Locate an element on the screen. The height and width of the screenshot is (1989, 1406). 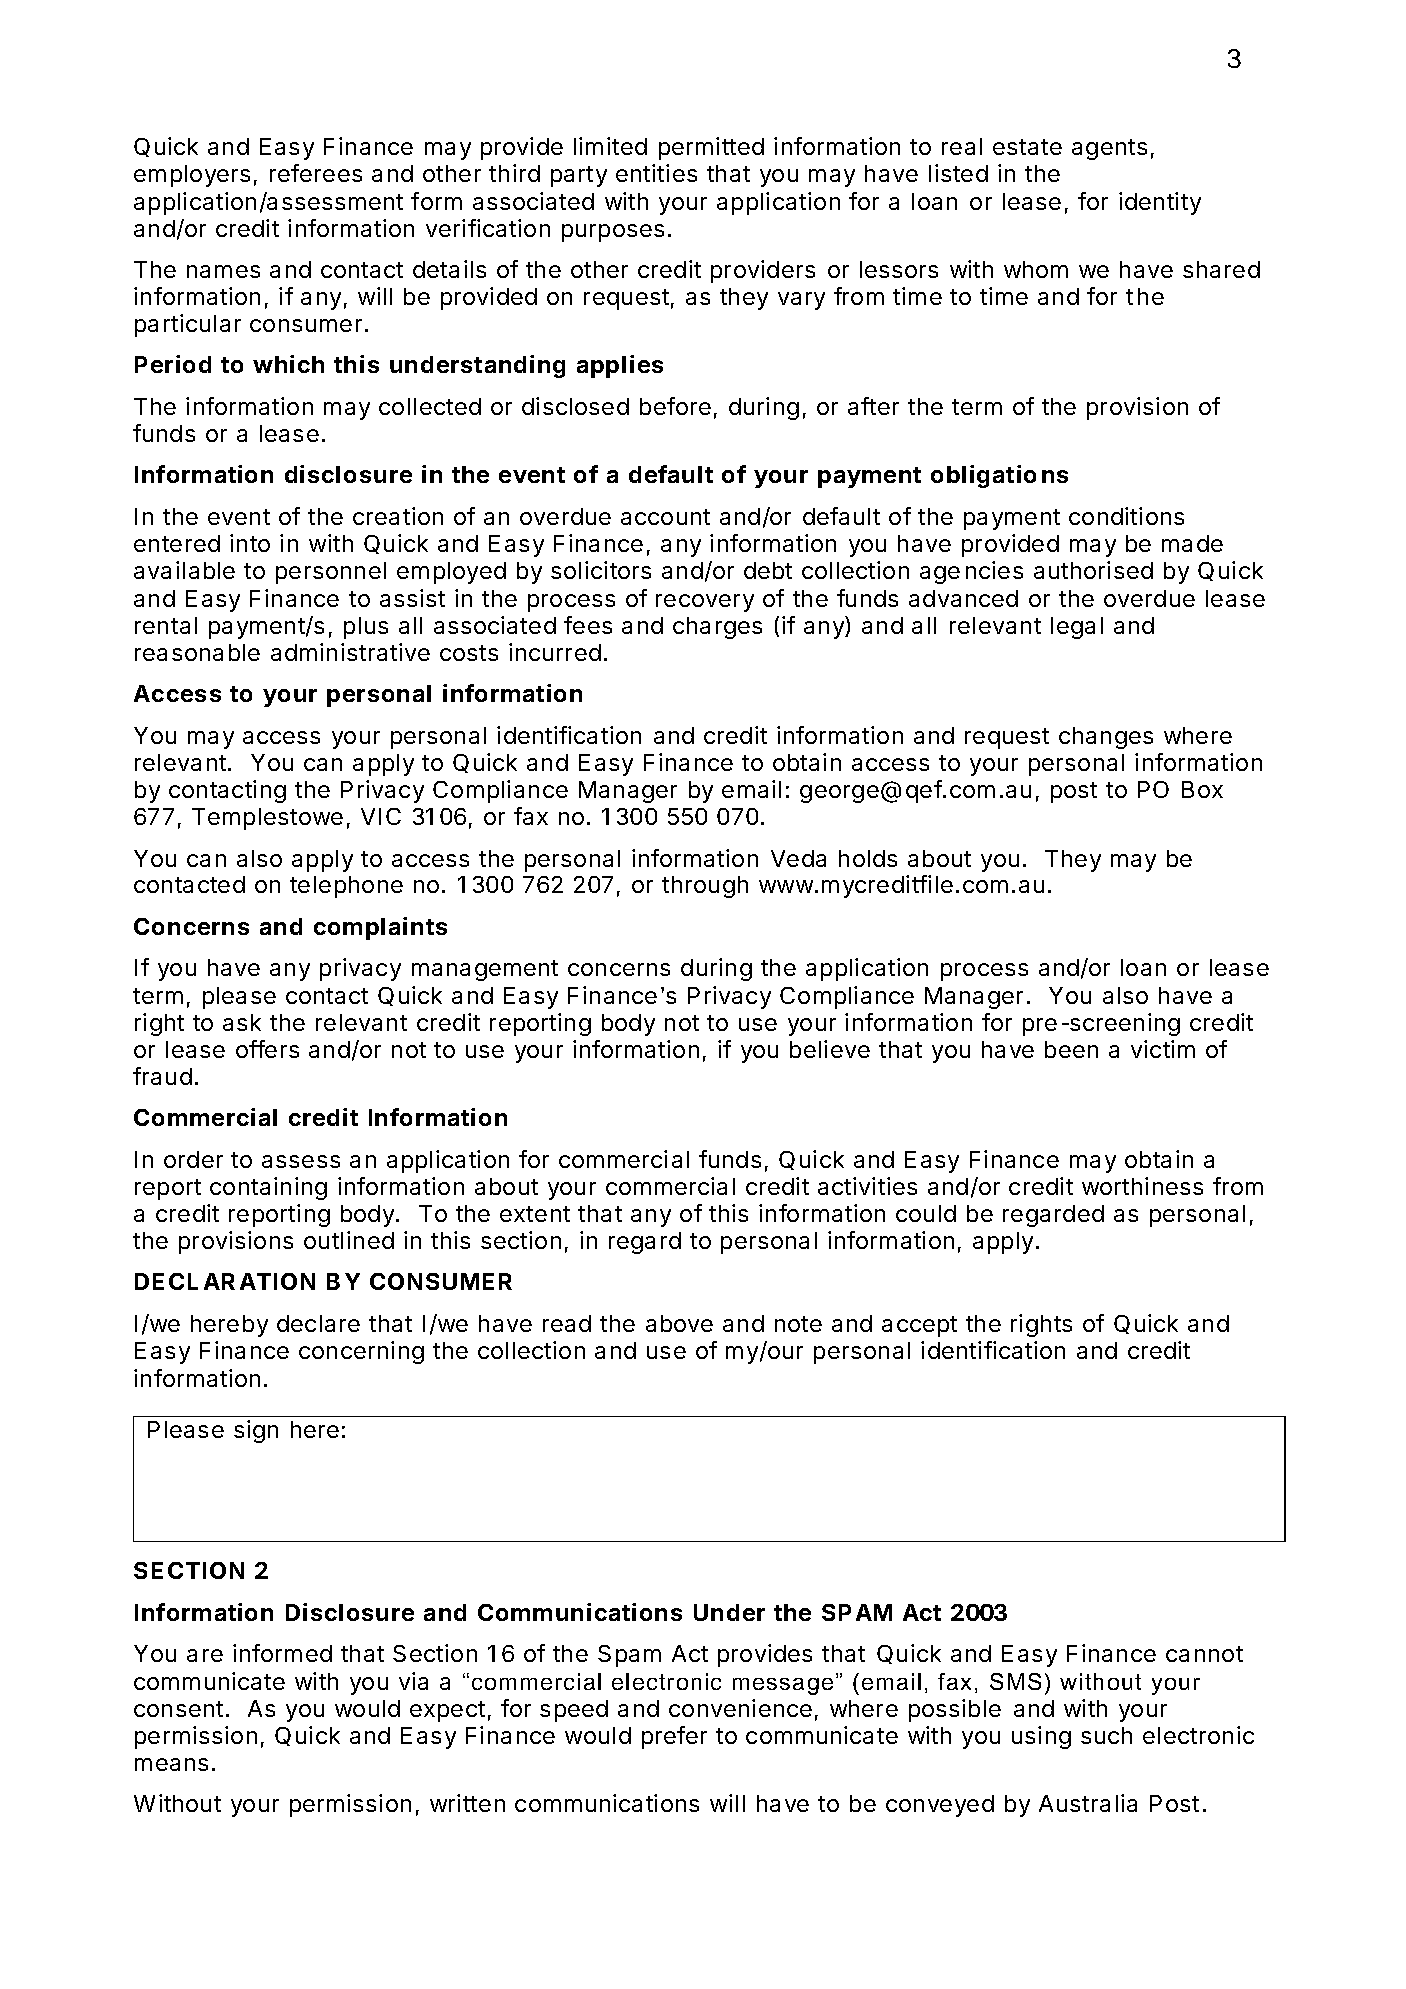
accept is located at coordinates (919, 1326).
